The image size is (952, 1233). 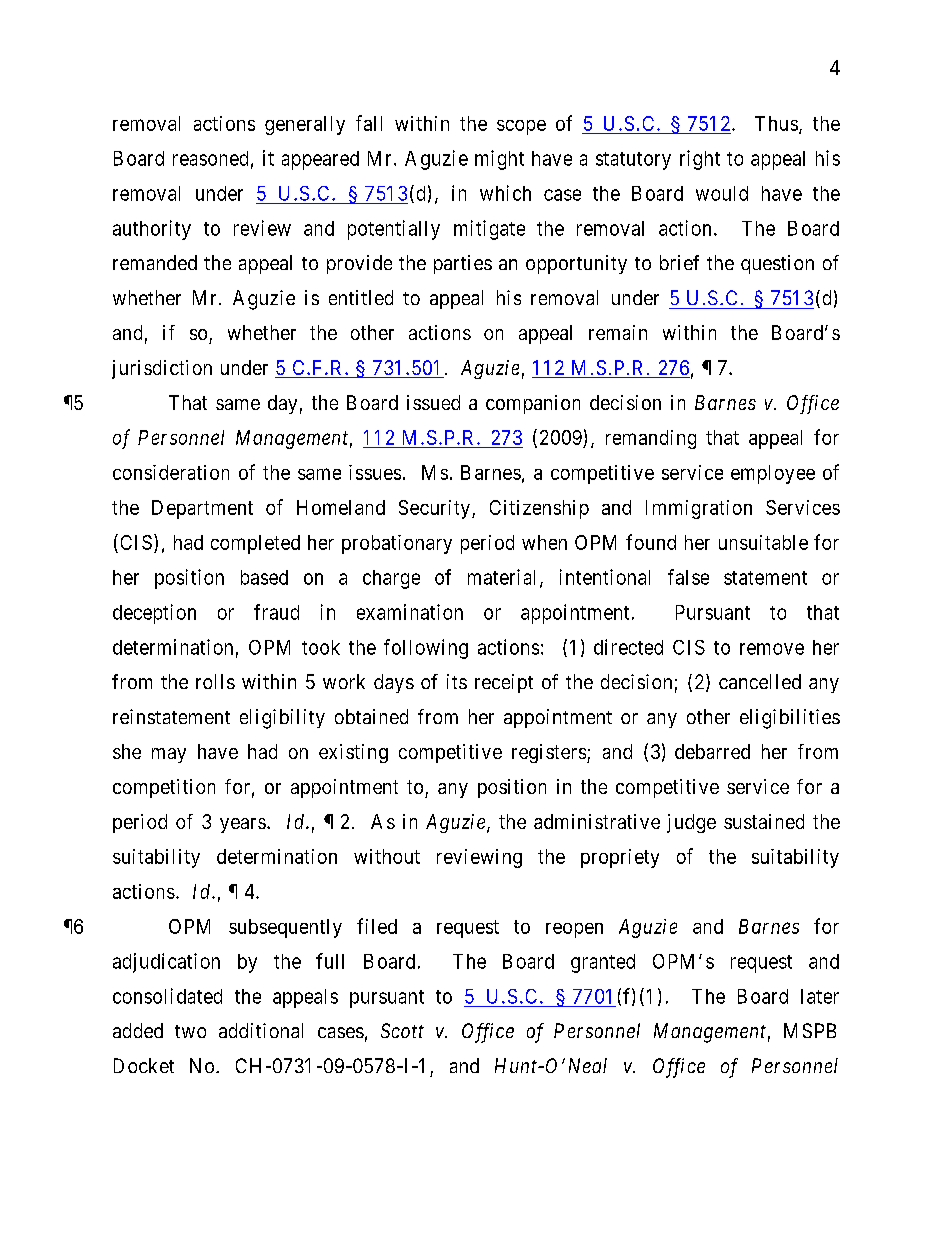 I want to click on employee, so click(x=773, y=474).
